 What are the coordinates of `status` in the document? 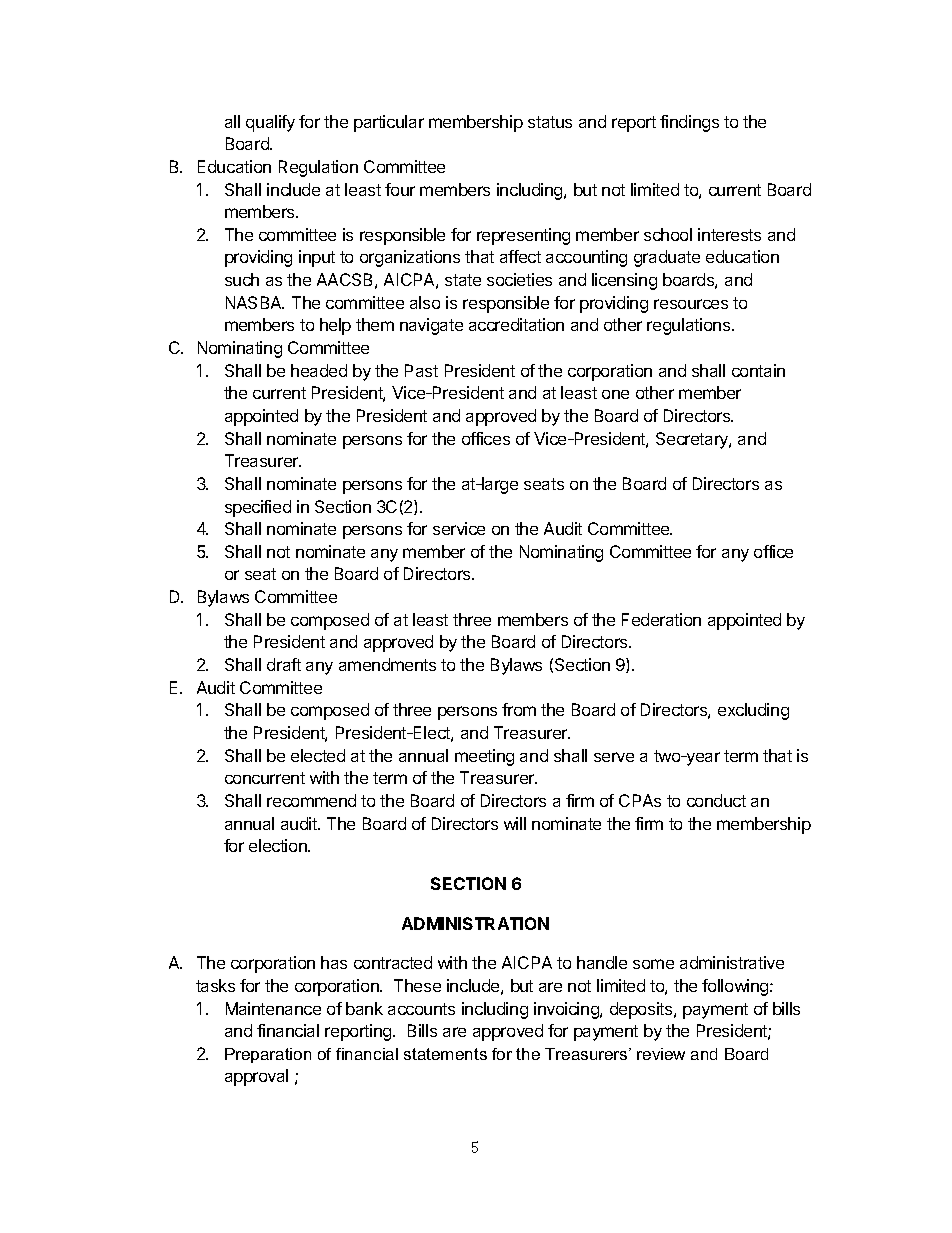 It's located at (550, 122).
